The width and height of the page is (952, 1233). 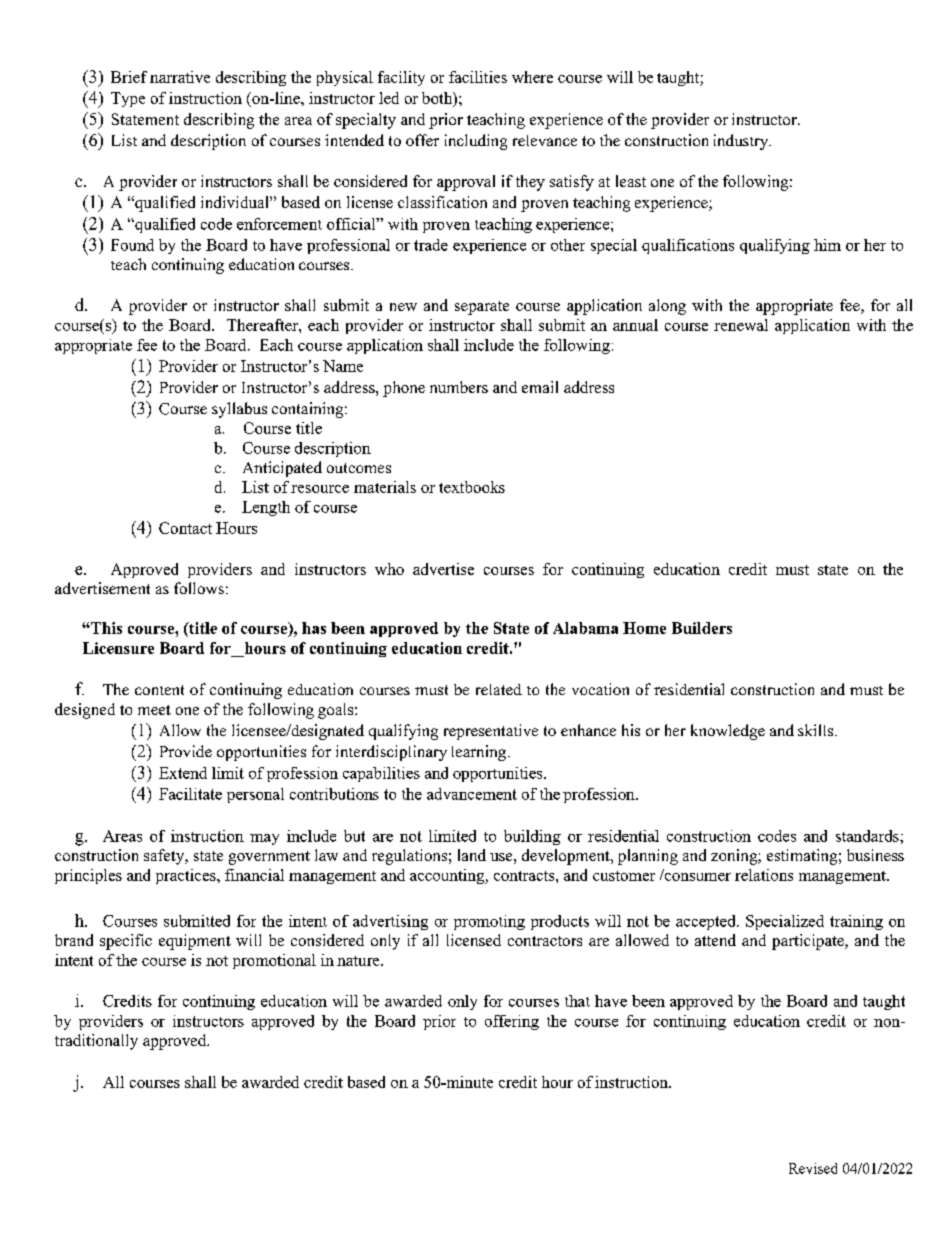 I want to click on practices, so click(x=187, y=876).
